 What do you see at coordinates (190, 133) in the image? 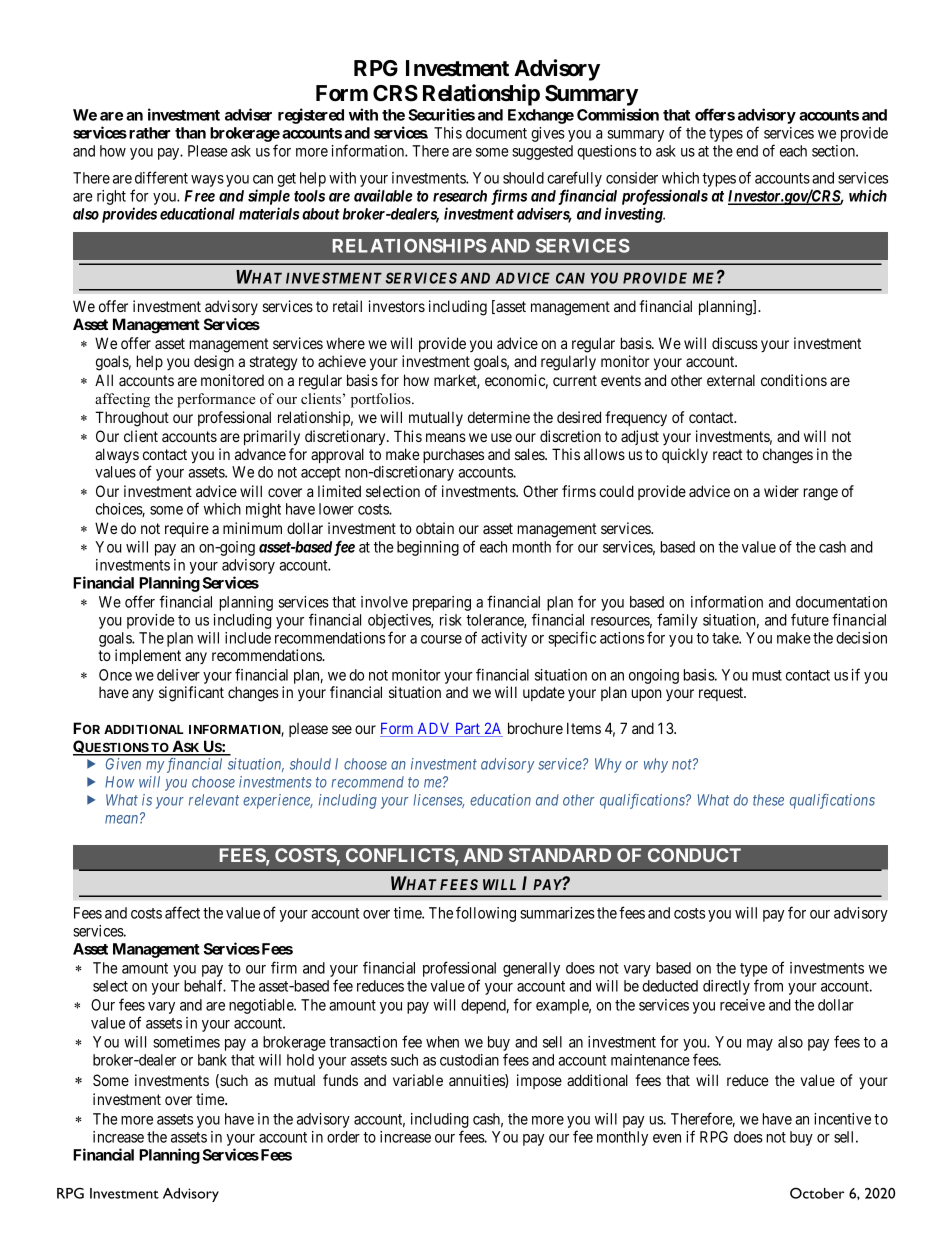
I see `than` at bounding box center [190, 133].
